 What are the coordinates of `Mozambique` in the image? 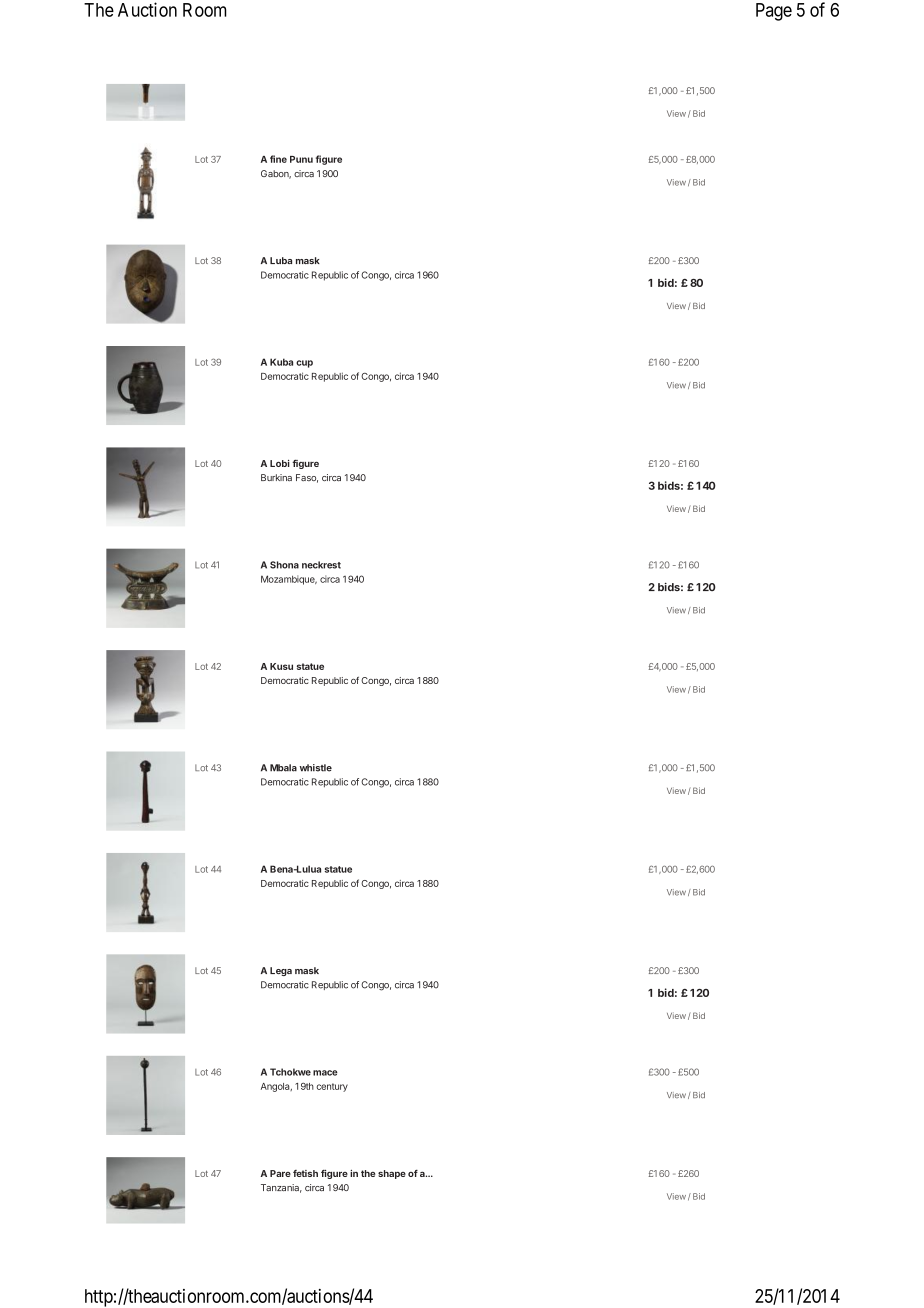 It's located at (289, 580).
